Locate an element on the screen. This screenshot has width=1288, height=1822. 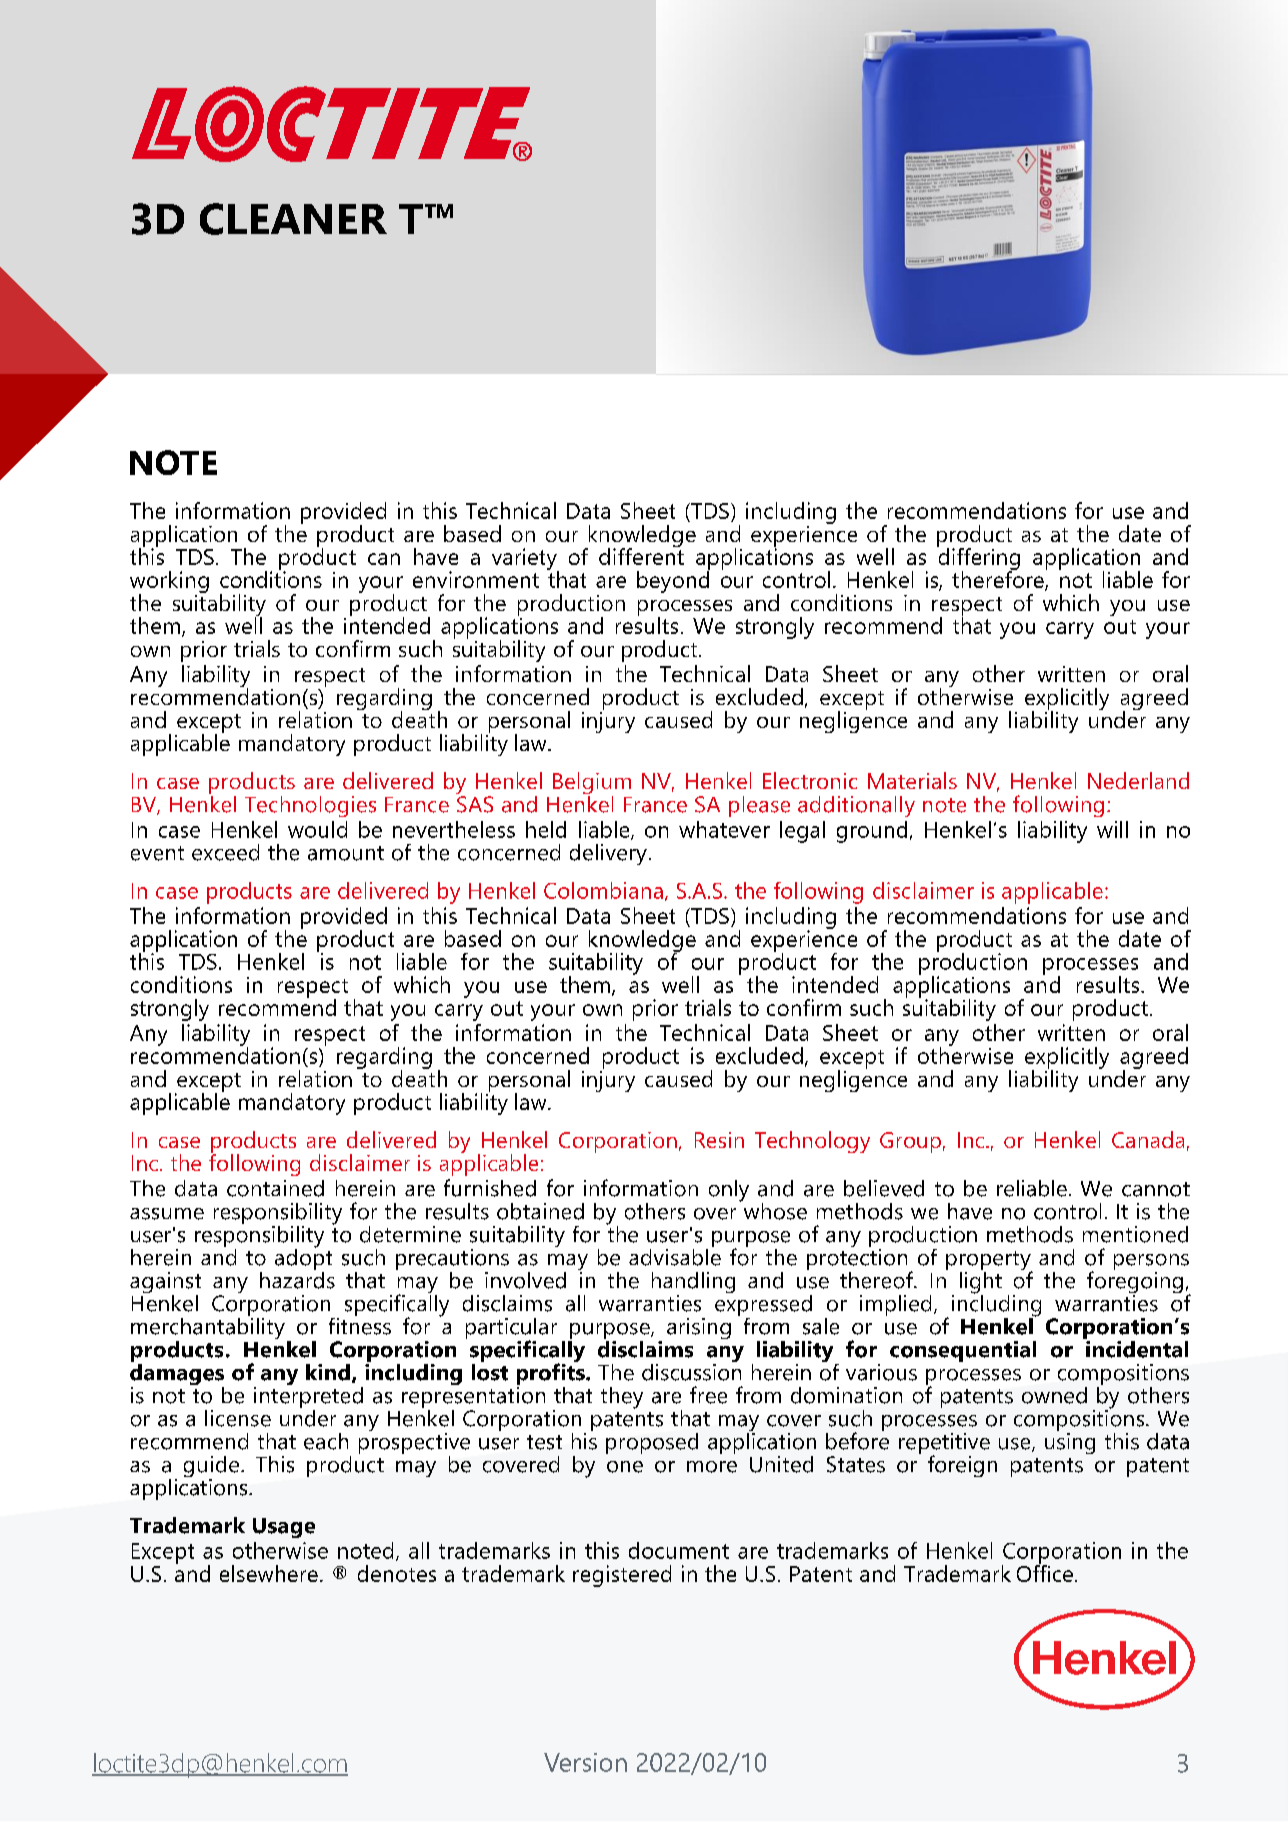
elsewhere is located at coordinates (269, 1573).
